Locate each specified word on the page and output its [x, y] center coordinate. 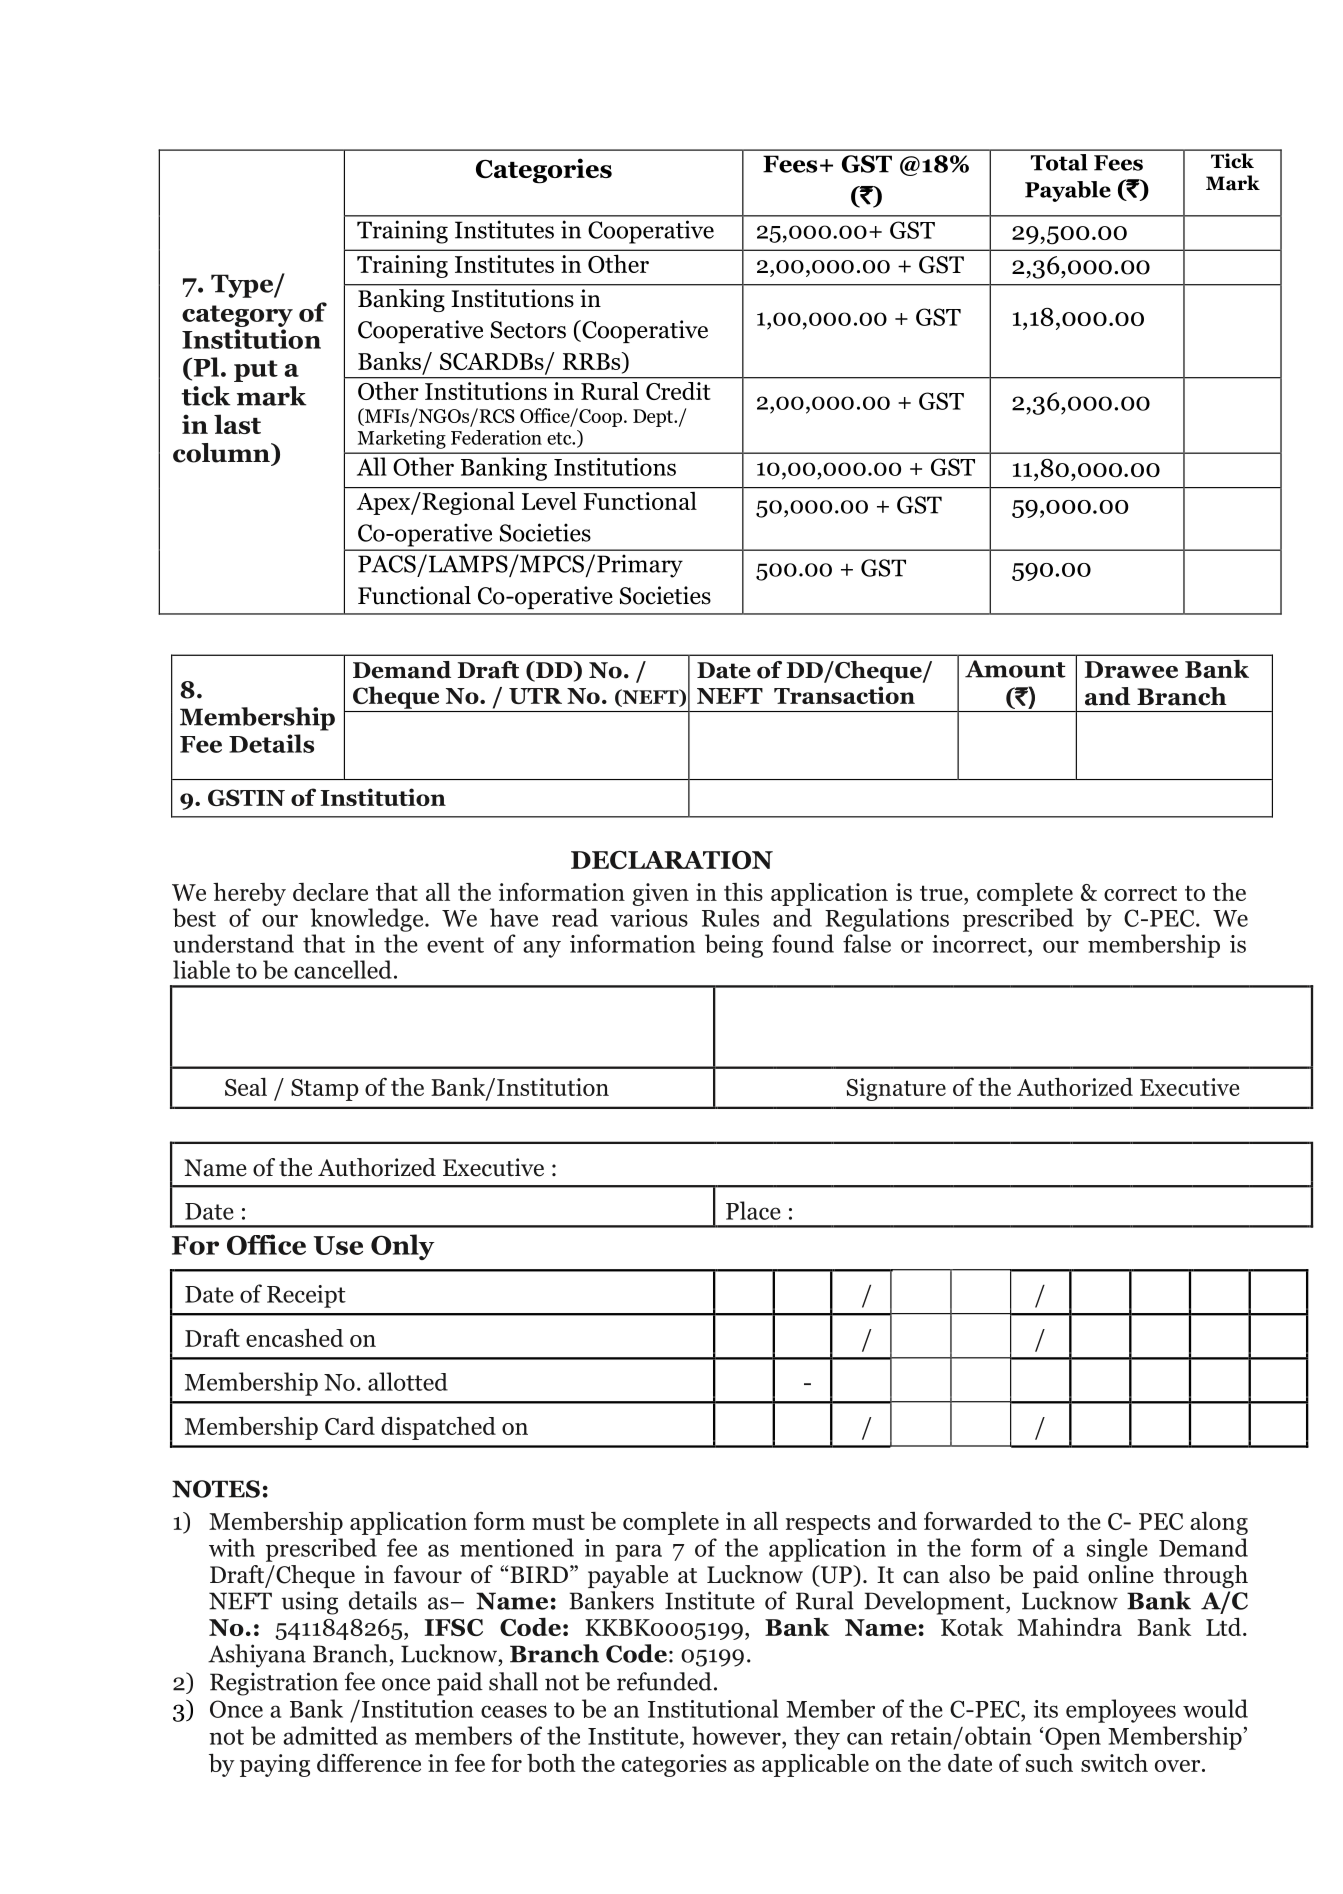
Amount [1015, 669]
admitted [330, 1735]
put [256, 371]
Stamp [325, 1090]
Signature [896, 1089]
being [734, 946]
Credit [678, 391]
